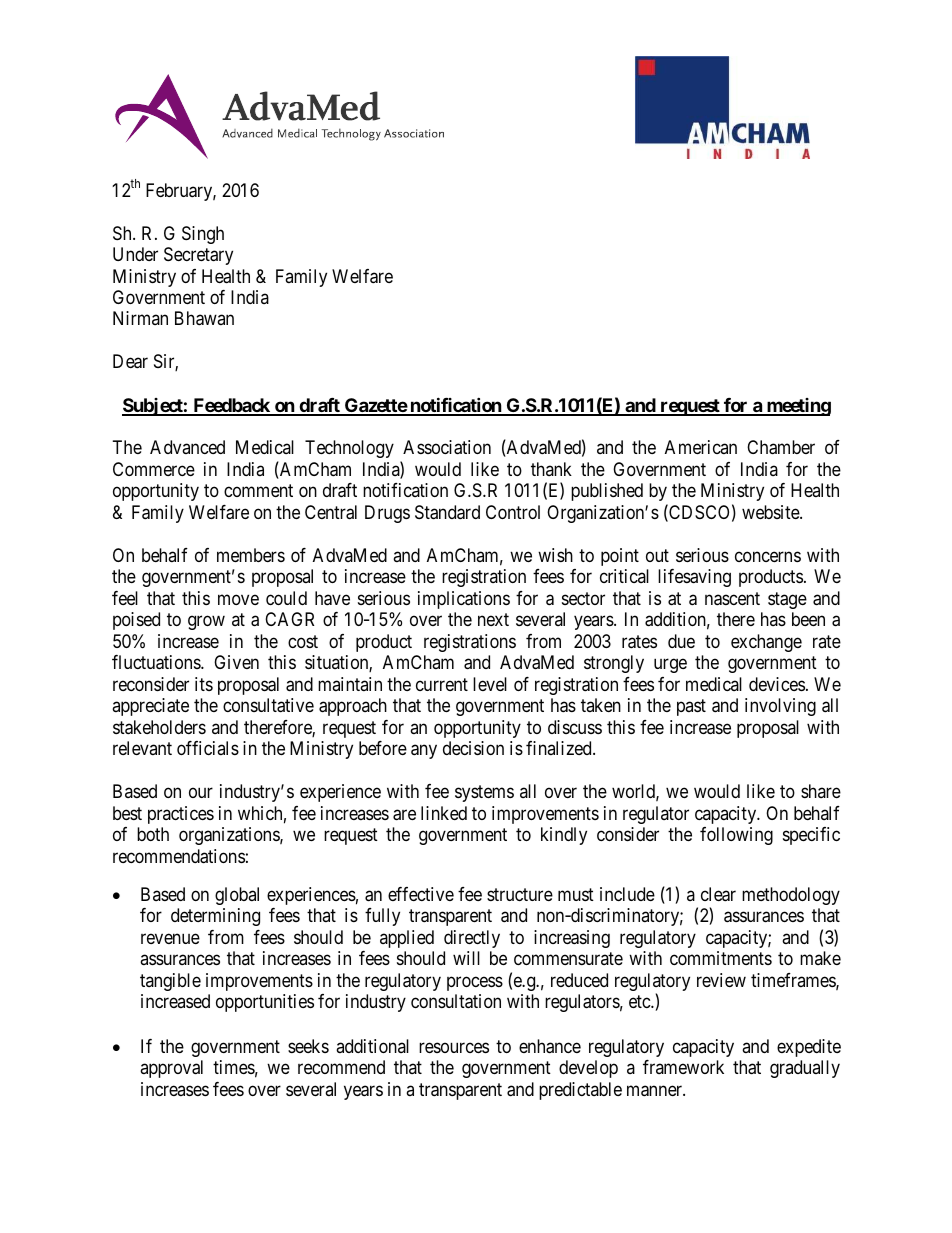 The image size is (952, 1233). I want to click on Given, so click(236, 662).
